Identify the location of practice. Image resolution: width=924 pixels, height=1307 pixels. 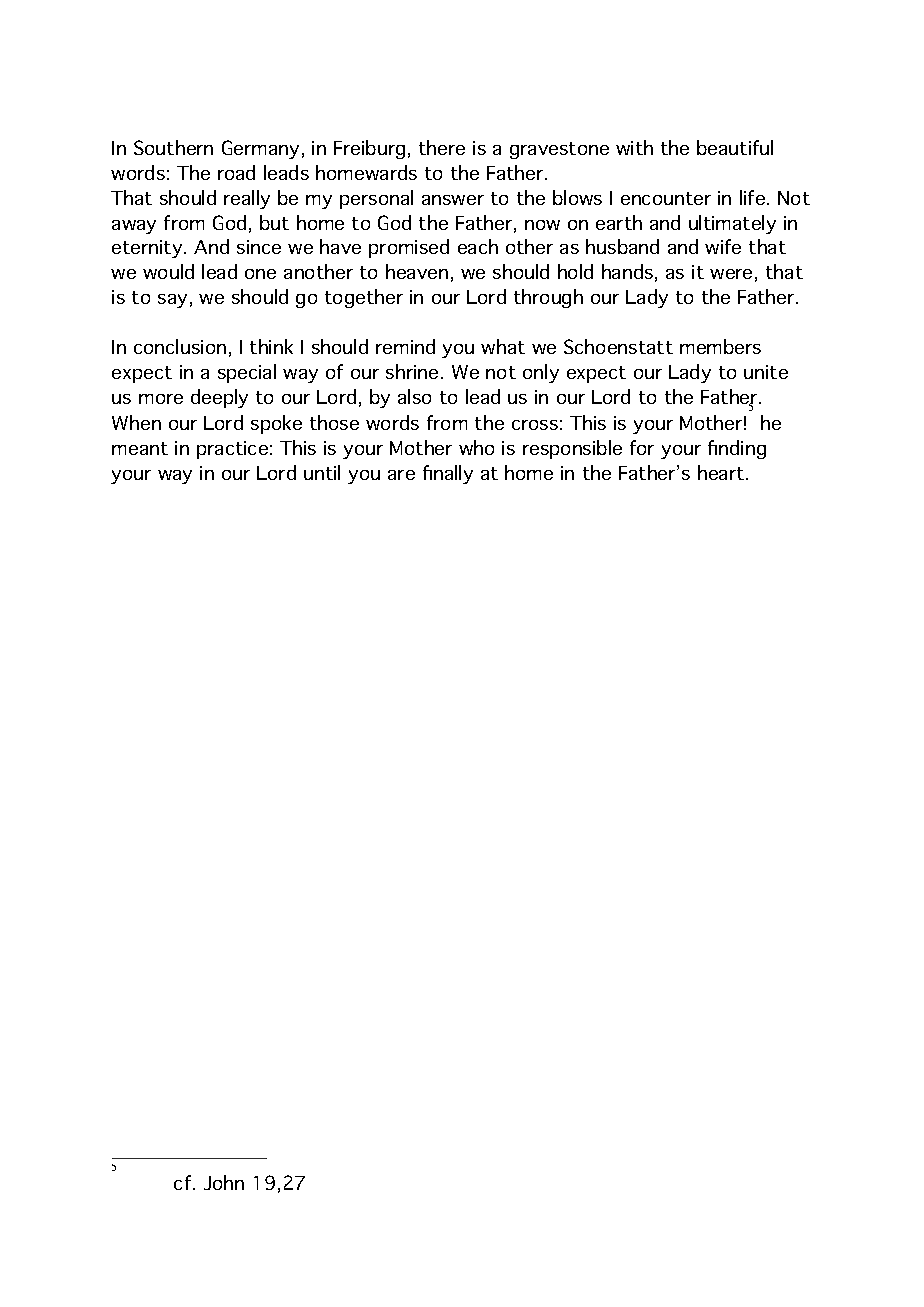
(232, 450).
